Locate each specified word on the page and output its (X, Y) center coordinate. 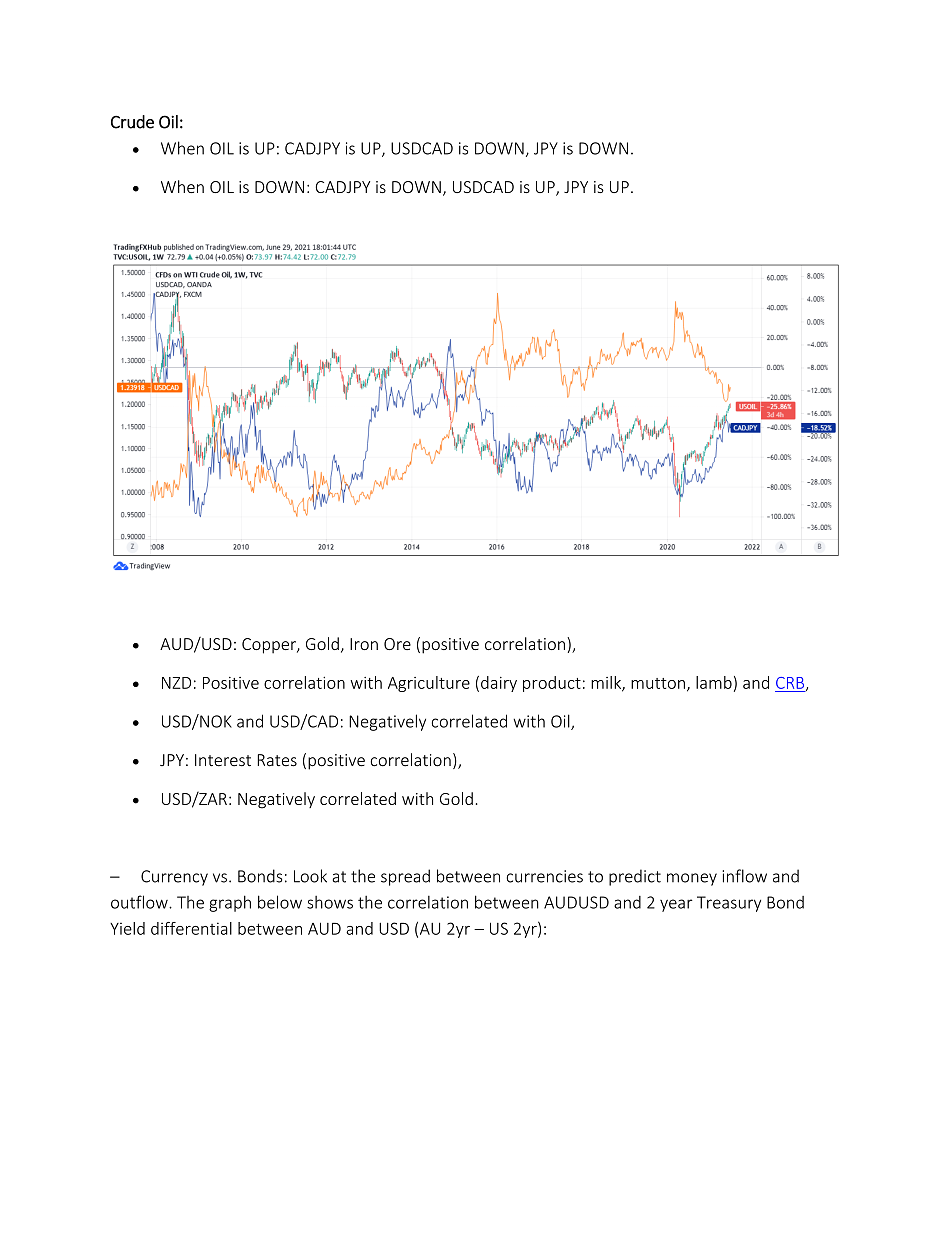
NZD (176, 683)
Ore (397, 644)
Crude (132, 122)
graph (230, 903)
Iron (364, 644)
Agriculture (429, 684)
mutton (658, 683)
